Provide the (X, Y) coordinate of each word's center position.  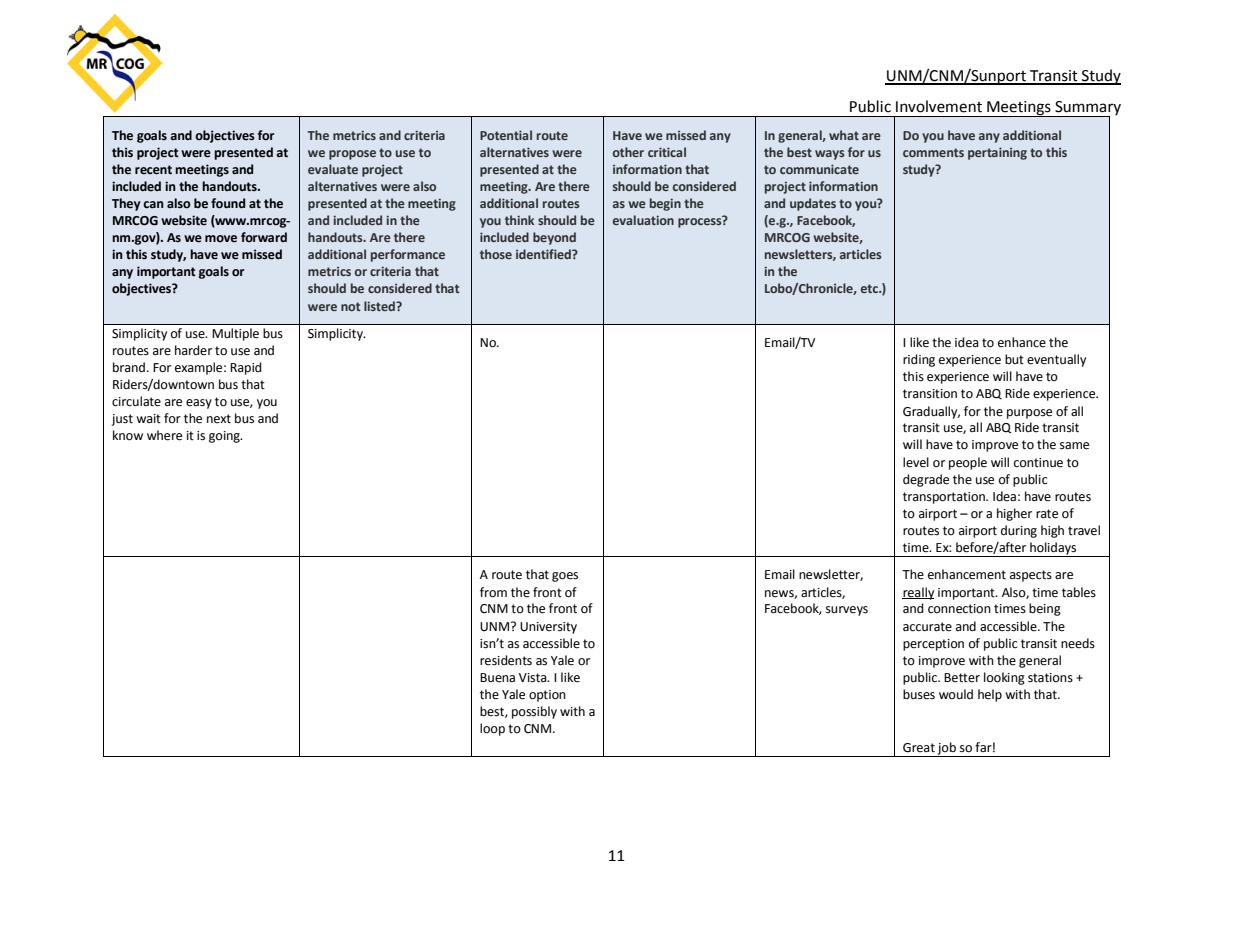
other (628, 152)
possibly (534, 712)
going (225, 437)
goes (565, 577)
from (493, 592)
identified (544, 254)
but (1014, 359)
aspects (1031, 576)
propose (352, 155)
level (916, 462)
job (947, 749)
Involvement (939, 106)
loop (492, 729)
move (221, 239)
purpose (1029, 414)
